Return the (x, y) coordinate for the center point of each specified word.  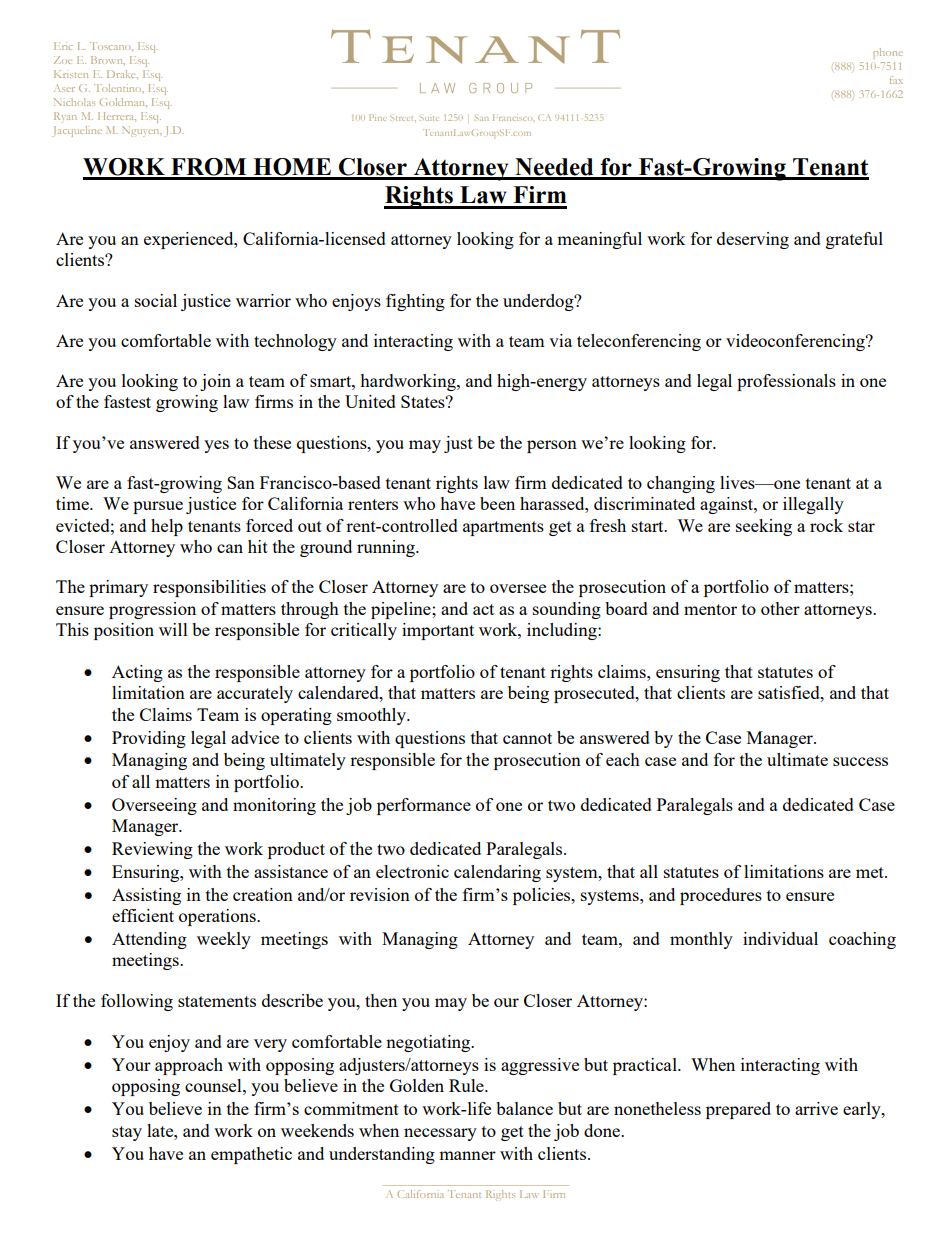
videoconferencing (796, 342)
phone (888, 53)
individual (780, 938)
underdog (539, 302)
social (156, 300)
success (860, 761)
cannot (527, 738)
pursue (158, 507)
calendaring (497, 873)
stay (127, 1133)
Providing (149, 739)
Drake (122, 74)
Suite (428, 118)
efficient (143, 915)
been (497, 503)
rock (826, 525)
